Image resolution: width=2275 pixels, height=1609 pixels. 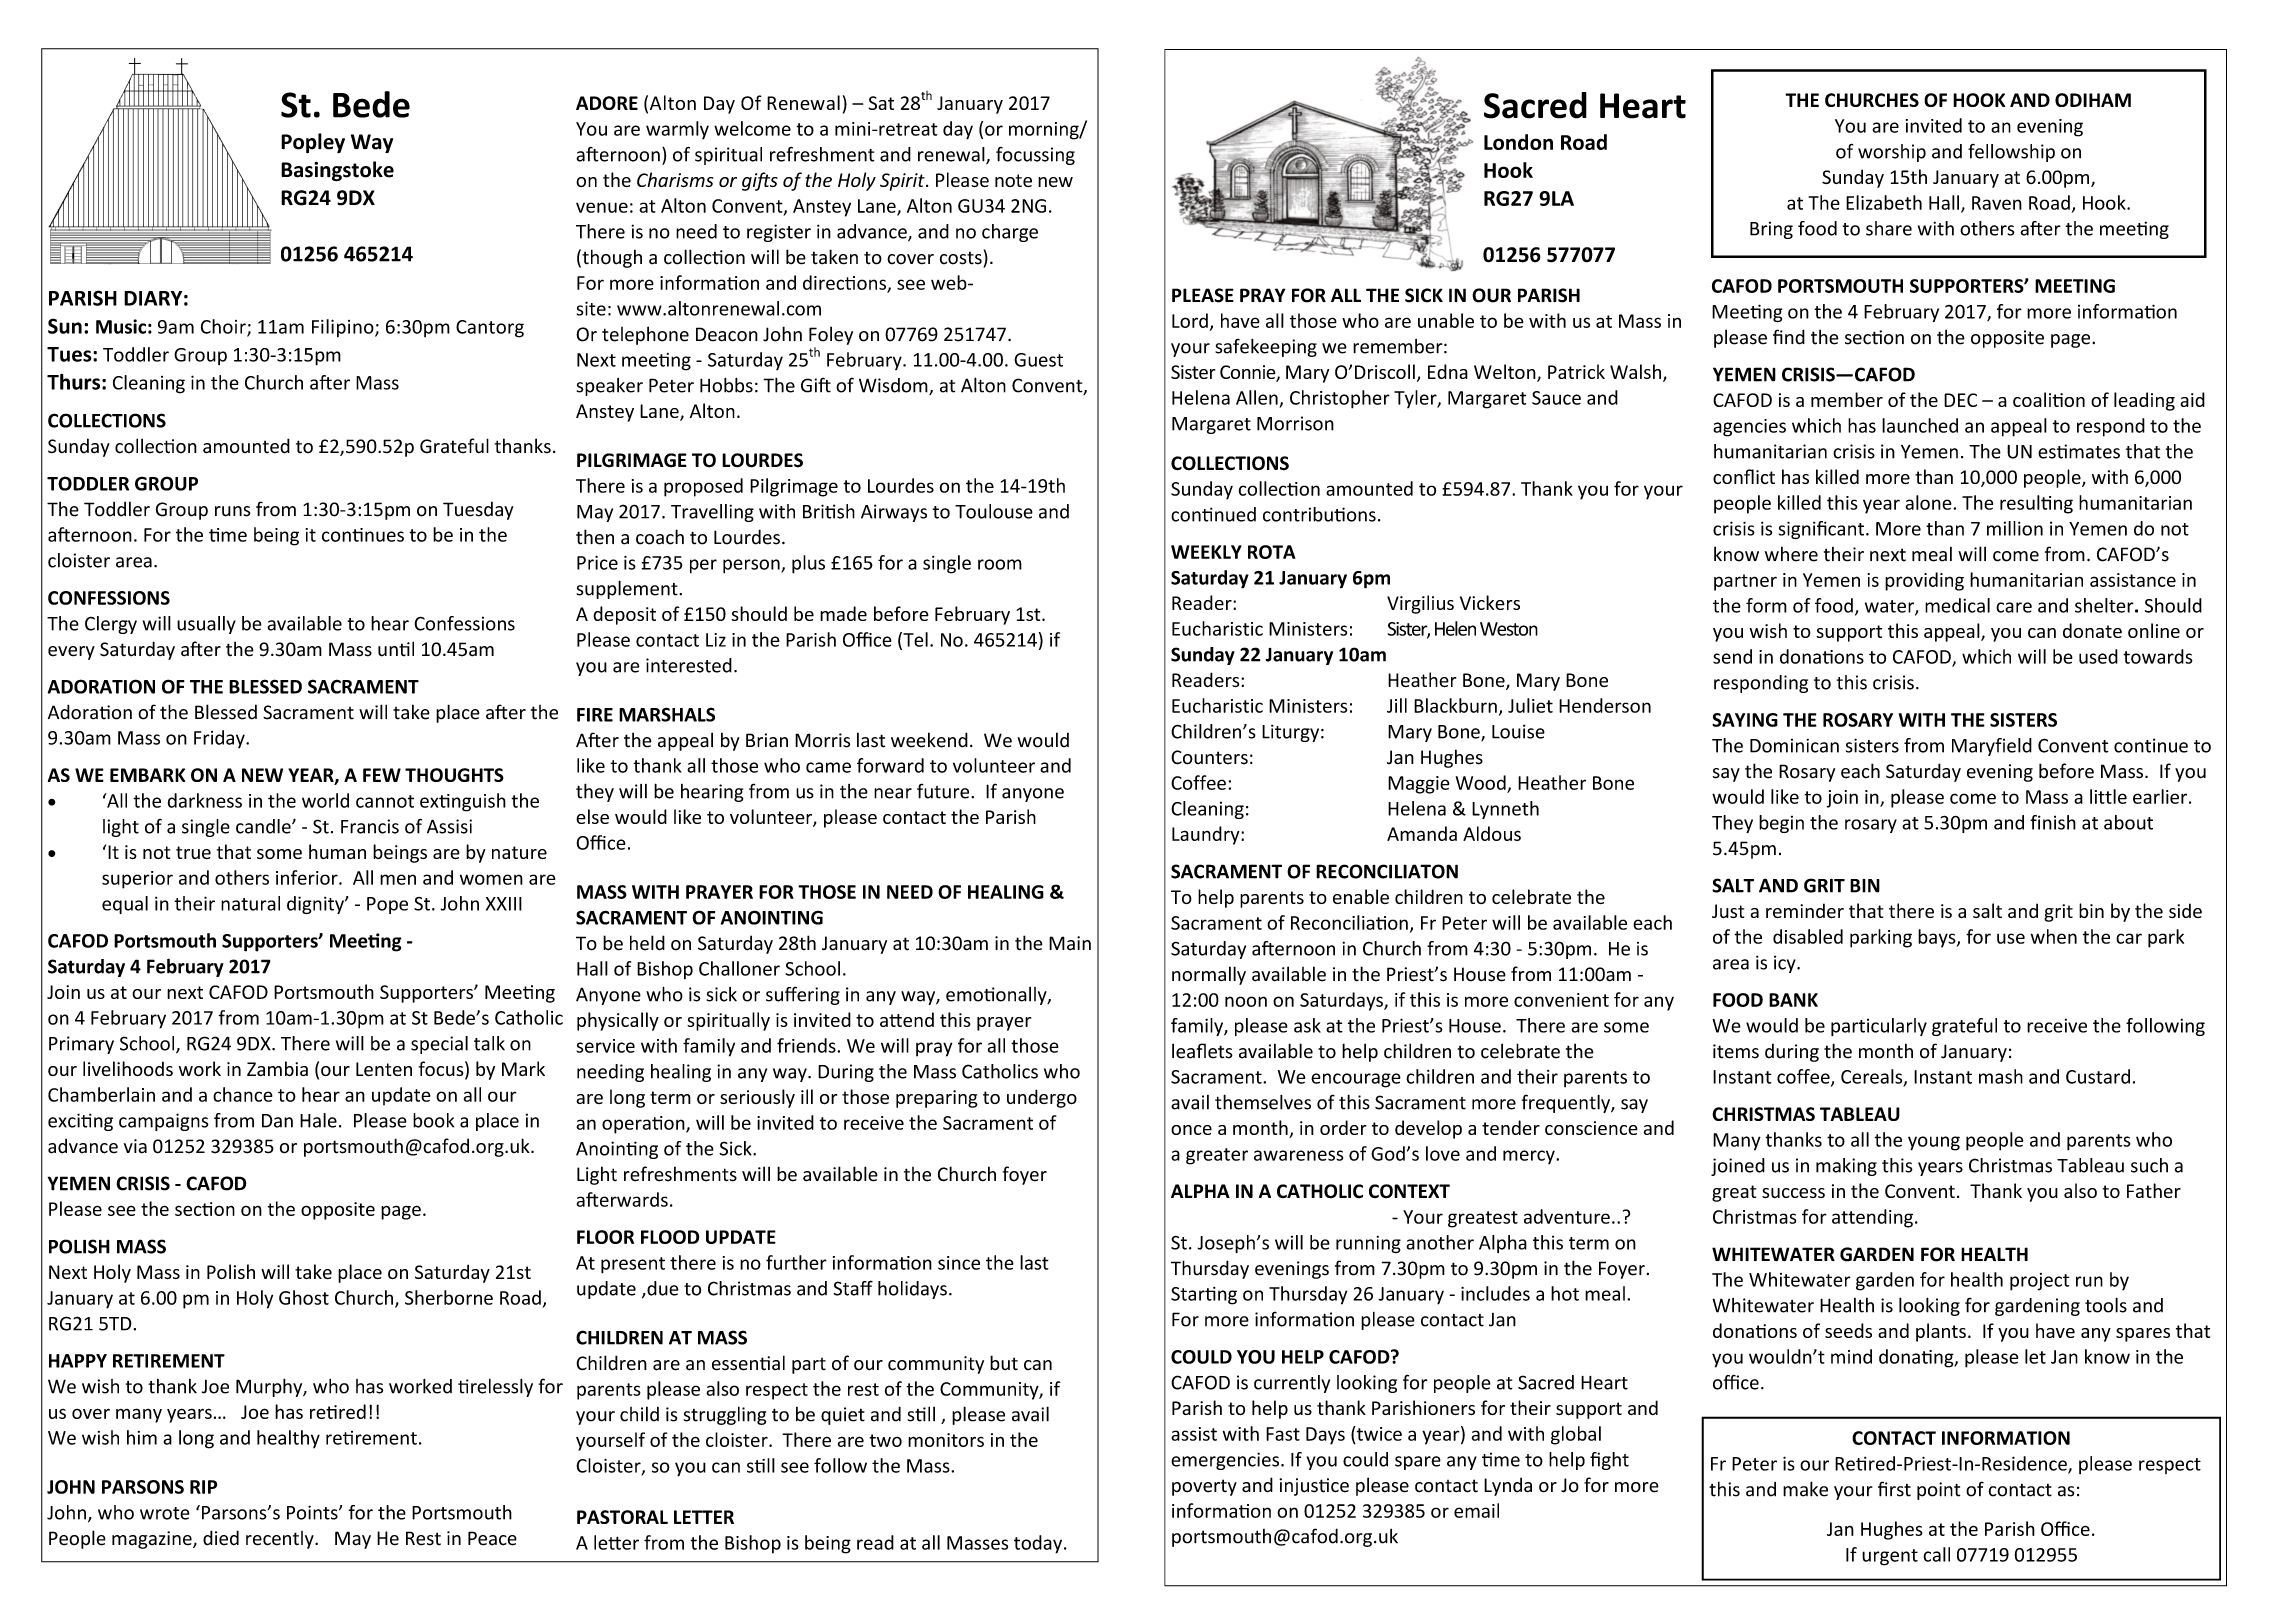 I want to click on first, so click(x=1894, y=1489).
